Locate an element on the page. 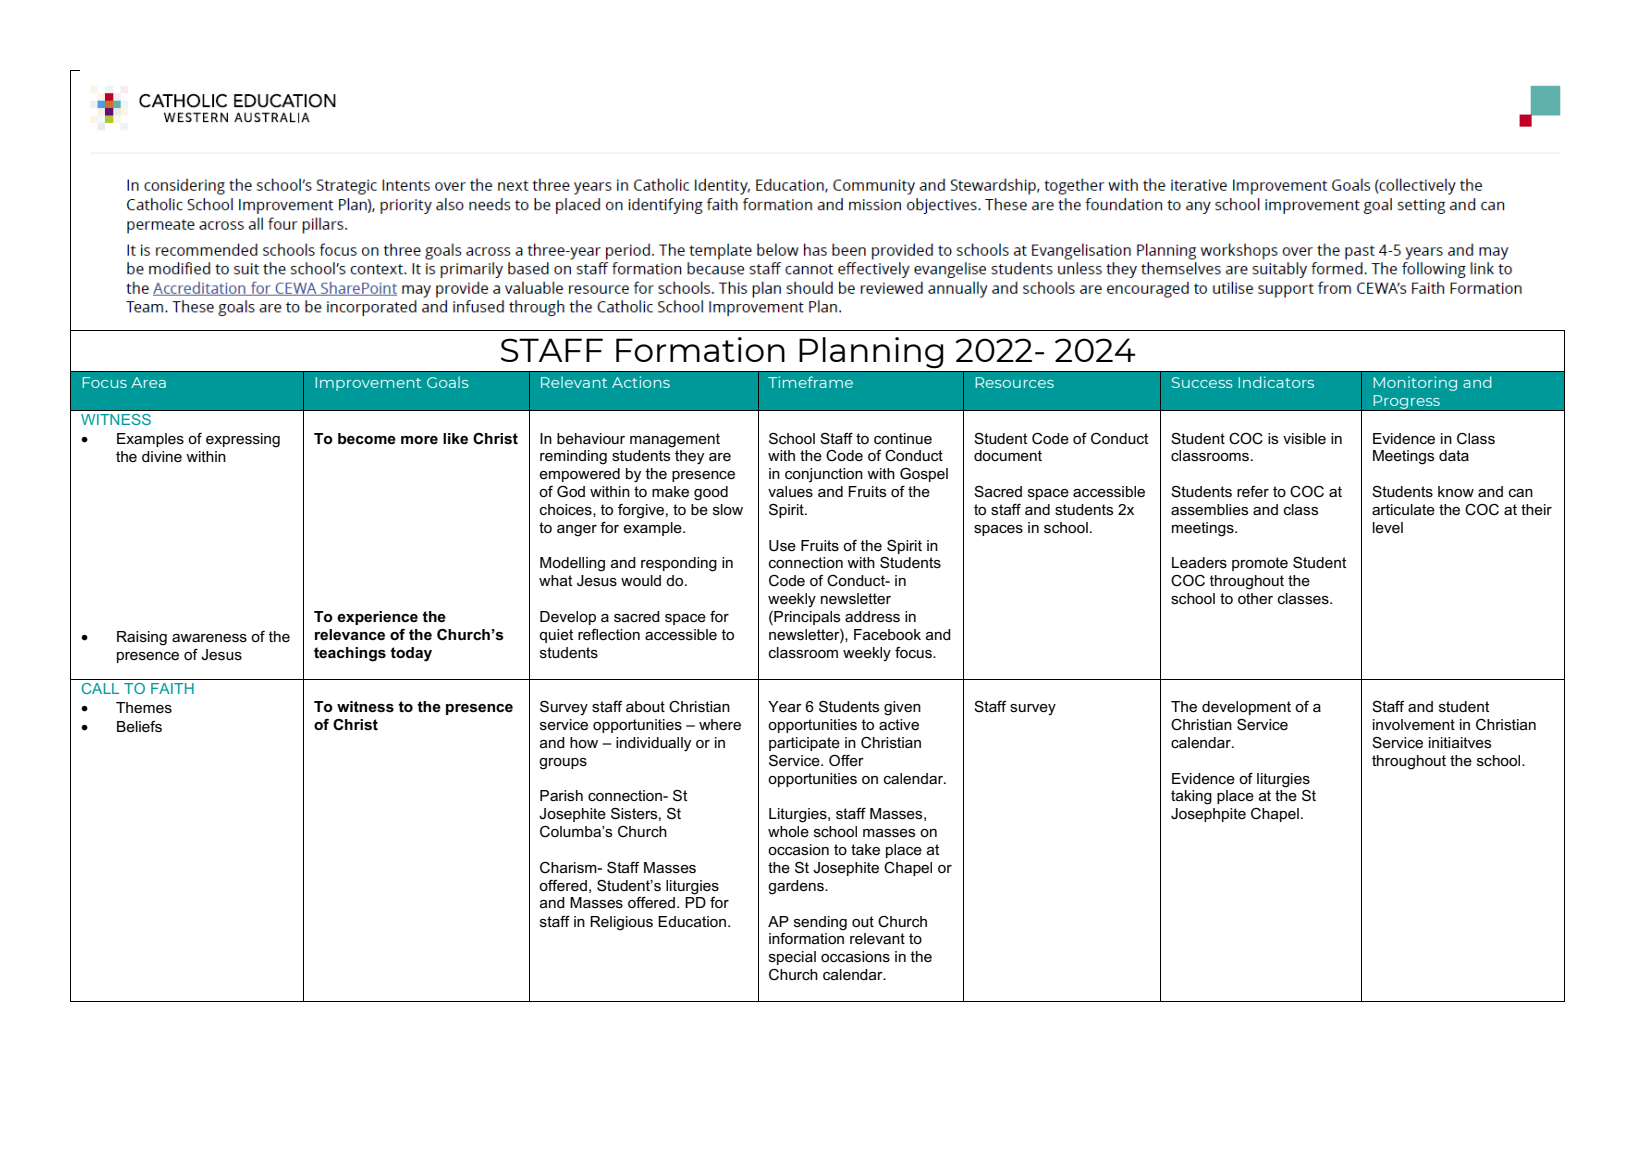 The height and width of the document is (1155, 1635). involvement is located at coordinates (1414, 724).
